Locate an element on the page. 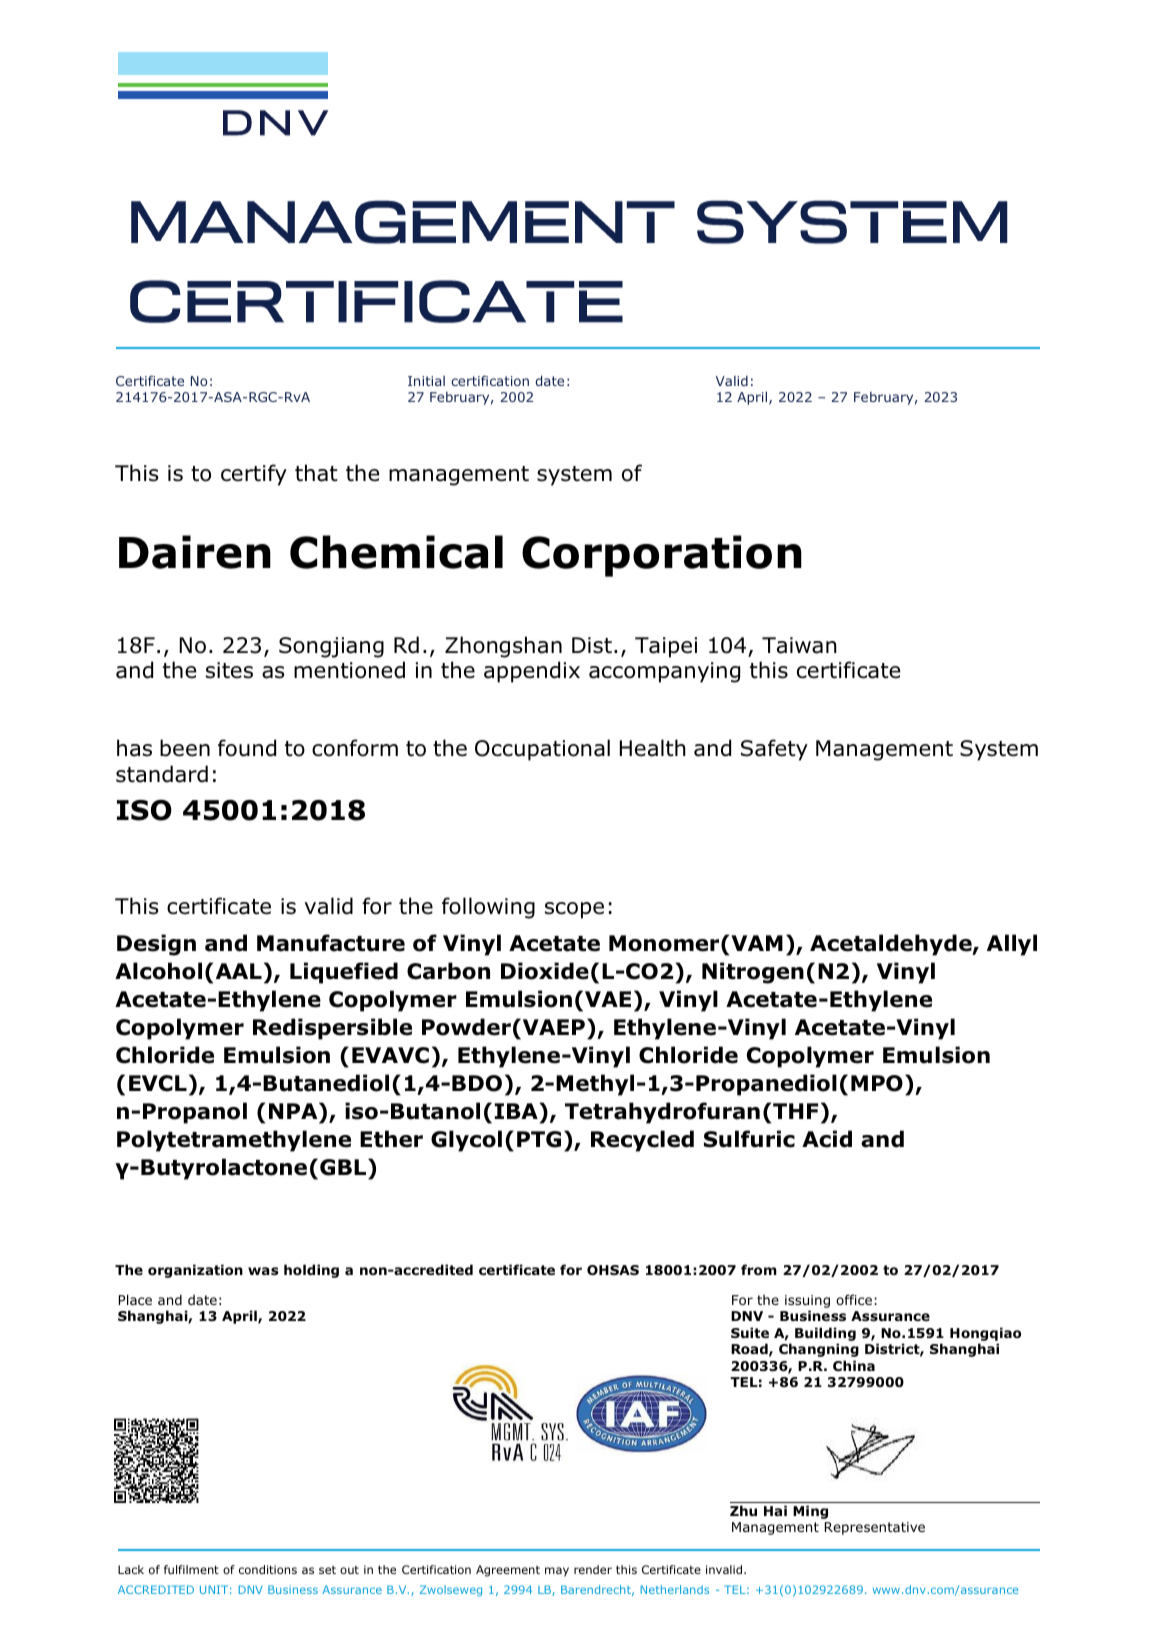  certify is located at coordinates (254, 475).
